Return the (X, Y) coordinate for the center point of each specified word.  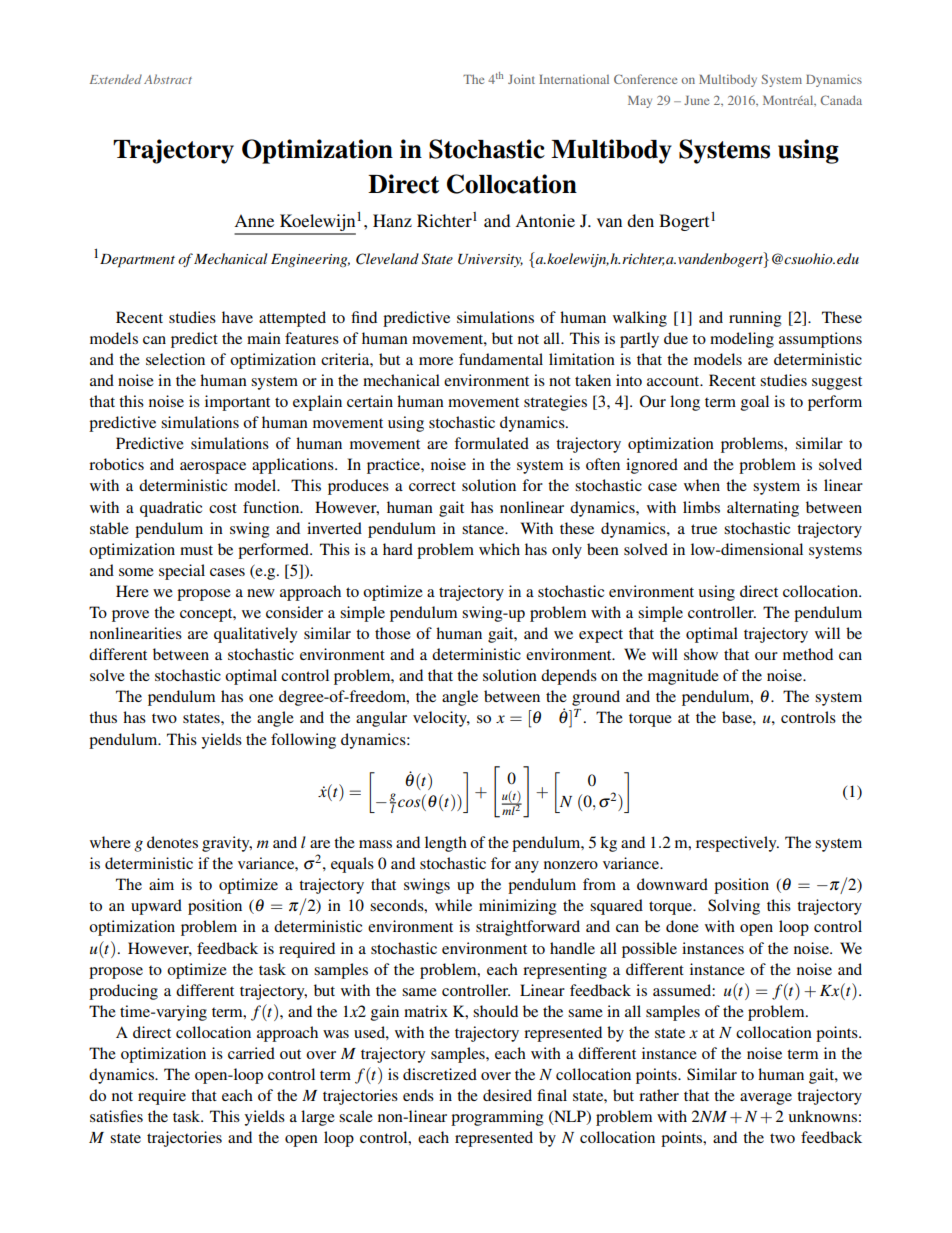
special (182, 572)
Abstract (168, 79)
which (499, 549)
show (701, 654)
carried (251, 1053)
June (696, 100)
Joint (521, 79)
